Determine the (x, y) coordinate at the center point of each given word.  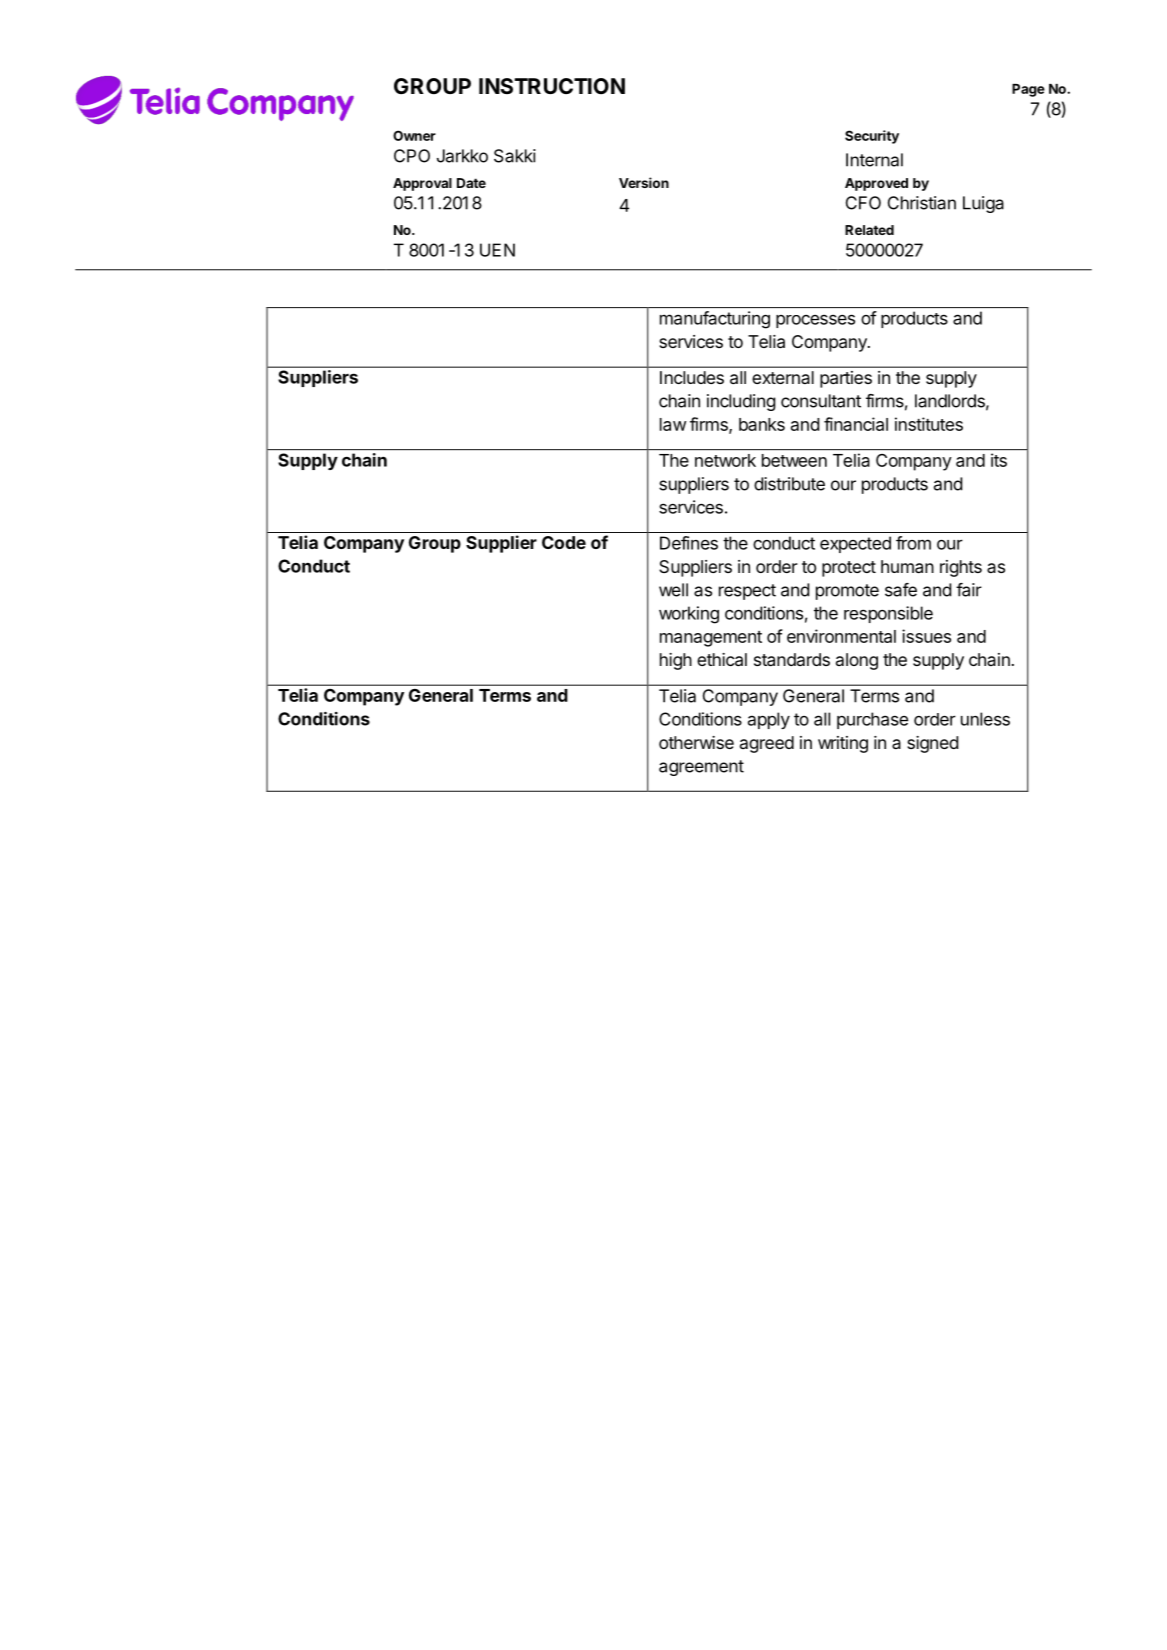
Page (1028, 90)
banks (762, 424)
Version (644, 182)
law (673, 424)
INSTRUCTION (552, 86)
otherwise (696, 742)
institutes (929, 424)
